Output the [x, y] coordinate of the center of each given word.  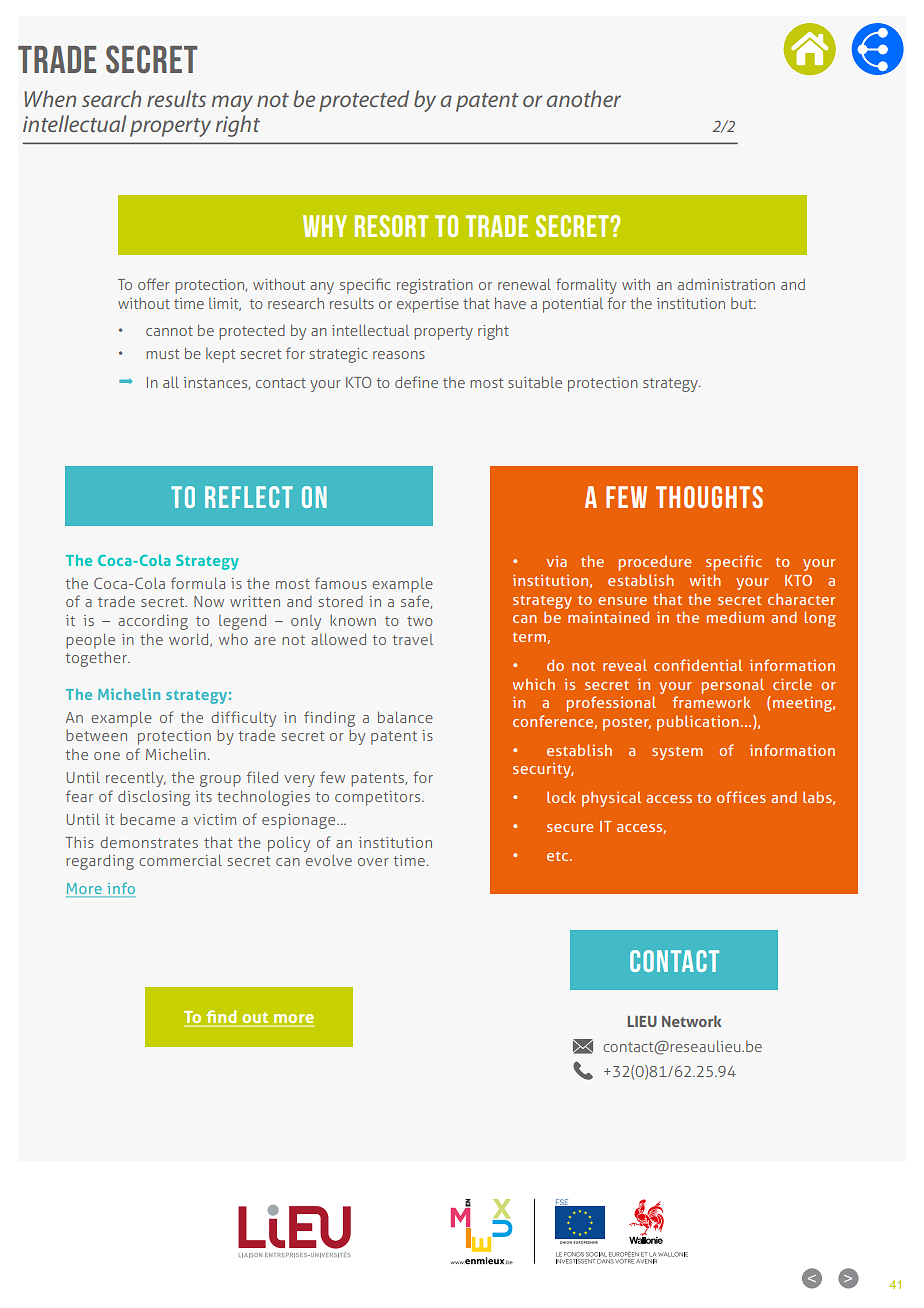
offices [741, 797]
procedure [655, 563]
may [232, 103]
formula [198, 583]
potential [573, 305]
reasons [399, 355]
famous [341, 583]
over [373, 862]
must [162, 354]
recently [136, 779]
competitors [379, 798]
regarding [100, 862]
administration [726, 284]
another [584, 98]
